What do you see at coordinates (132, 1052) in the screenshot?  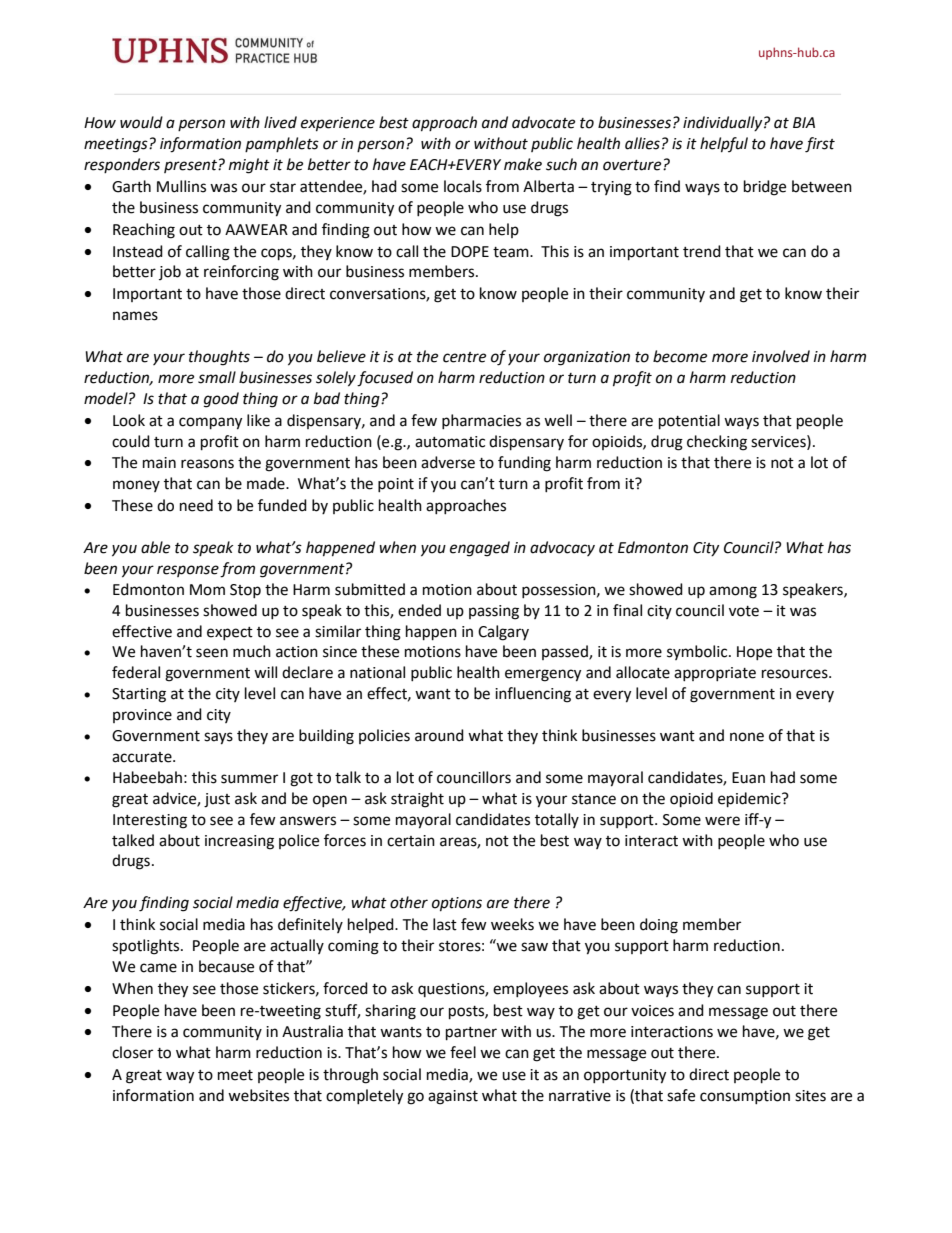 I see `closer` at bounding box center [132, 1052].
